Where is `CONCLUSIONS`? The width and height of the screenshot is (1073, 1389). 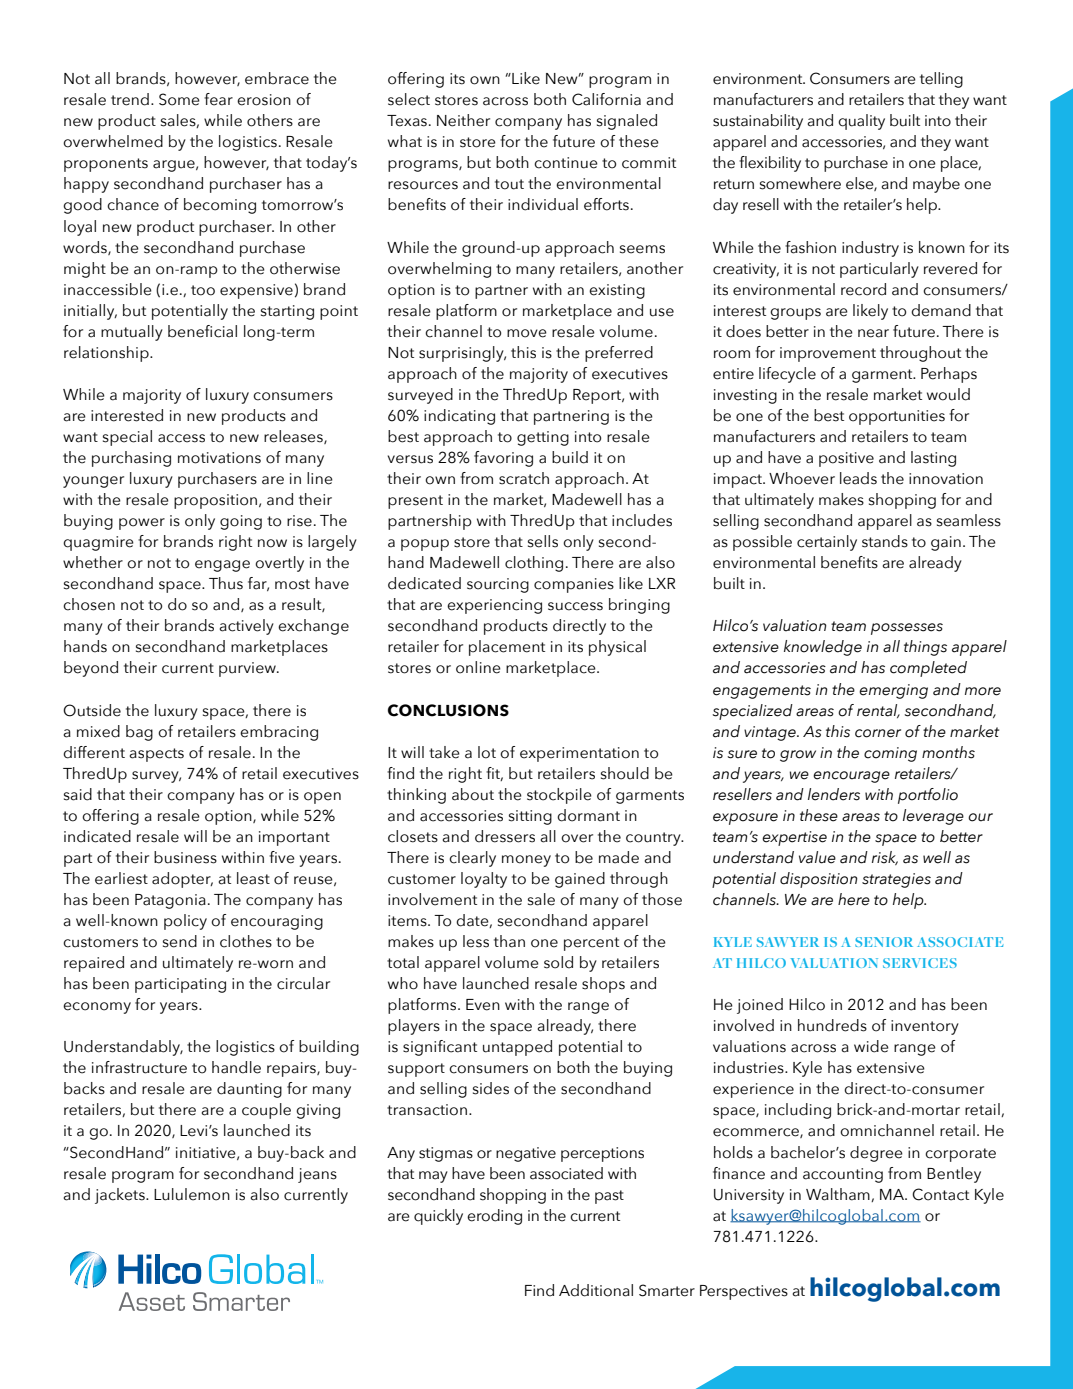 CONCLUSIONS is located at coordinates (448, 710).
